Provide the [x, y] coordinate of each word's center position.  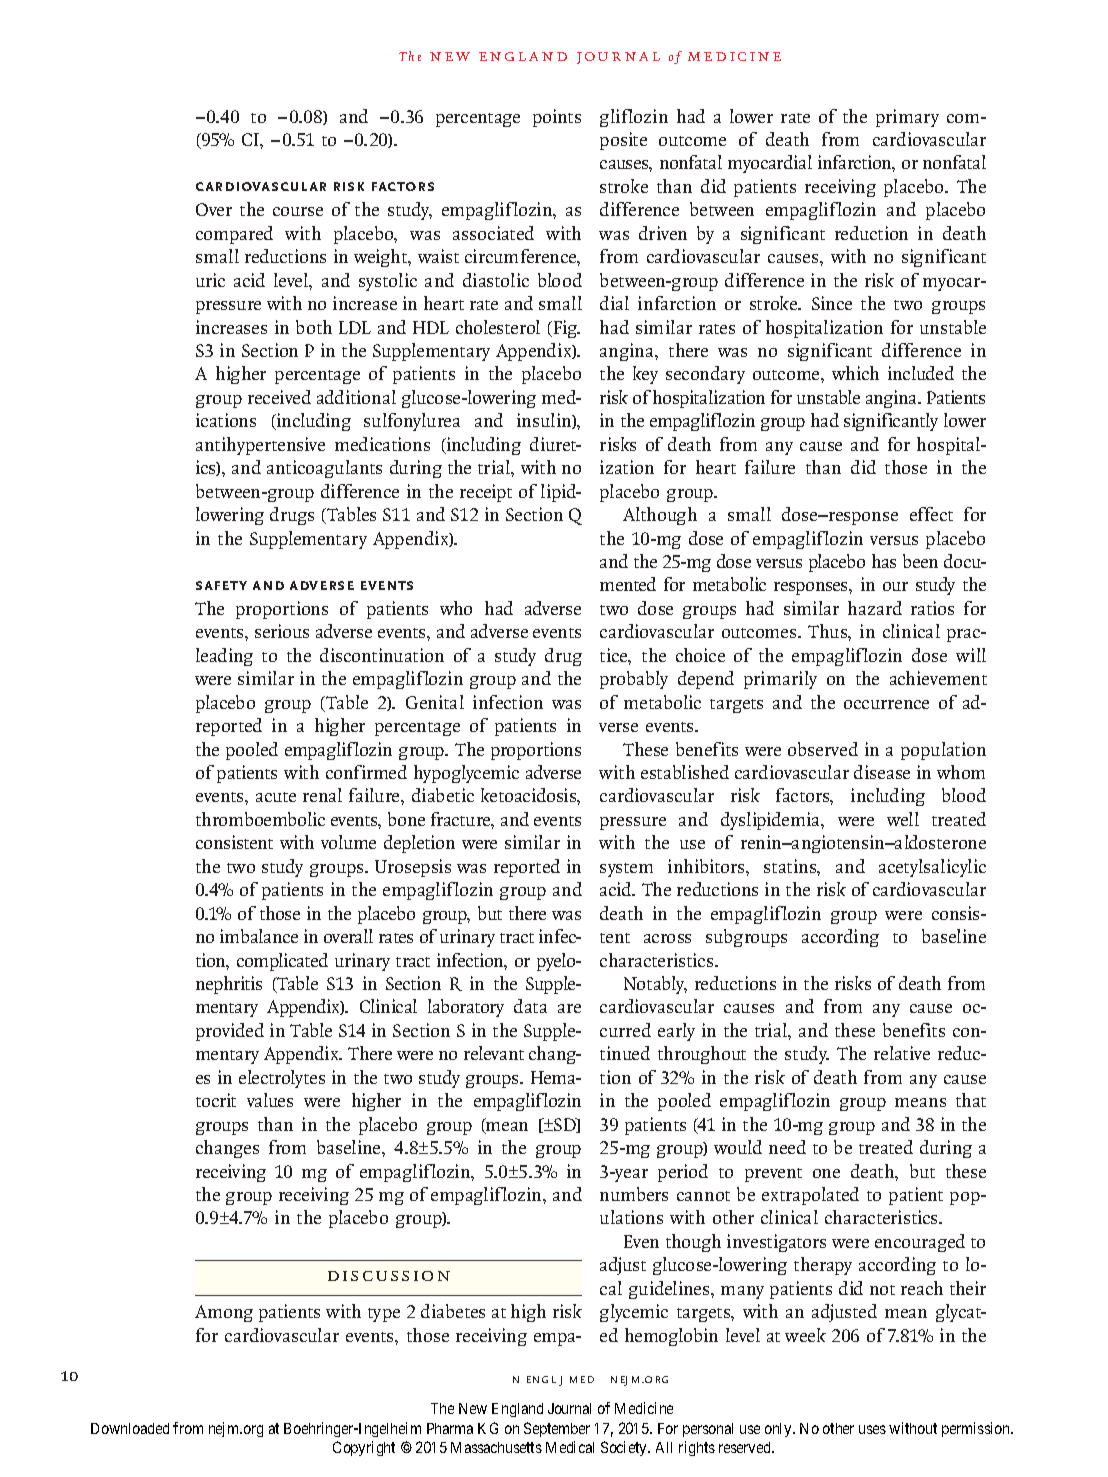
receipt [486, 493]
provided [230, 1032]
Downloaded [130, 1428]
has [884, 561]
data [530, 1006]
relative [902, 1053]
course [298, 211]
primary [907, 118]
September [557, 1429]
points [557, 118]
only [779, 1430]
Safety [221, 585]
